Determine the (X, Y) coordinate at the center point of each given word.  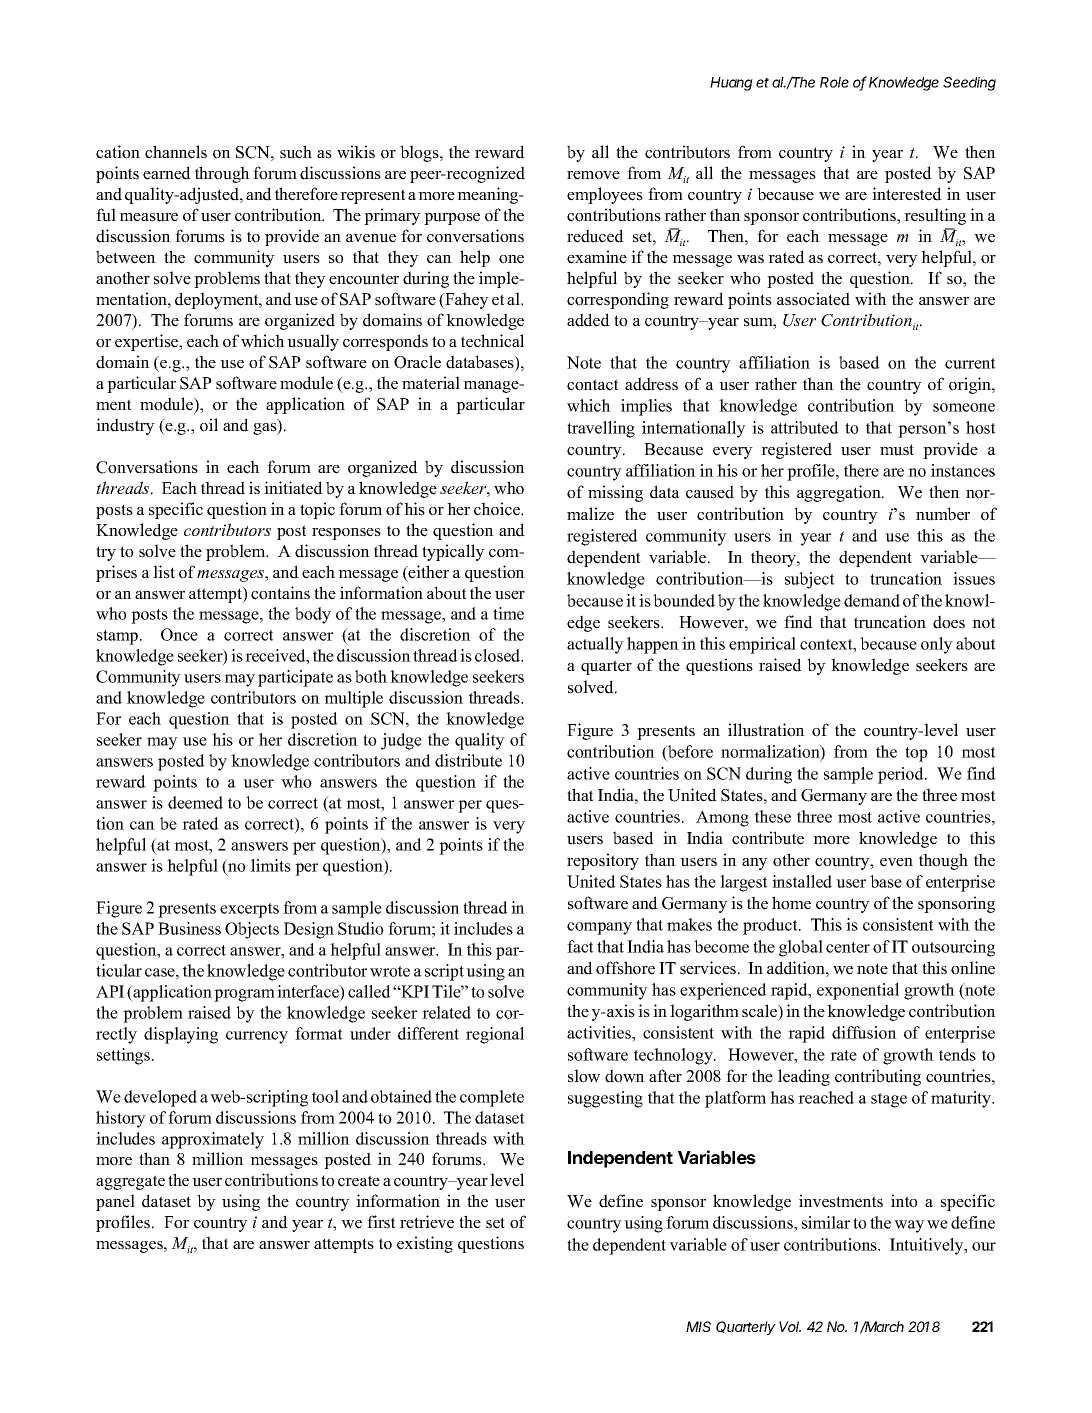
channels (176, 152)
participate (295, 678)
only (937, 645)
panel (115, 1202)
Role (834, 82)
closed (499, 655)
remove (593, 175)
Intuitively (928, 1246)
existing (425, 1244)
